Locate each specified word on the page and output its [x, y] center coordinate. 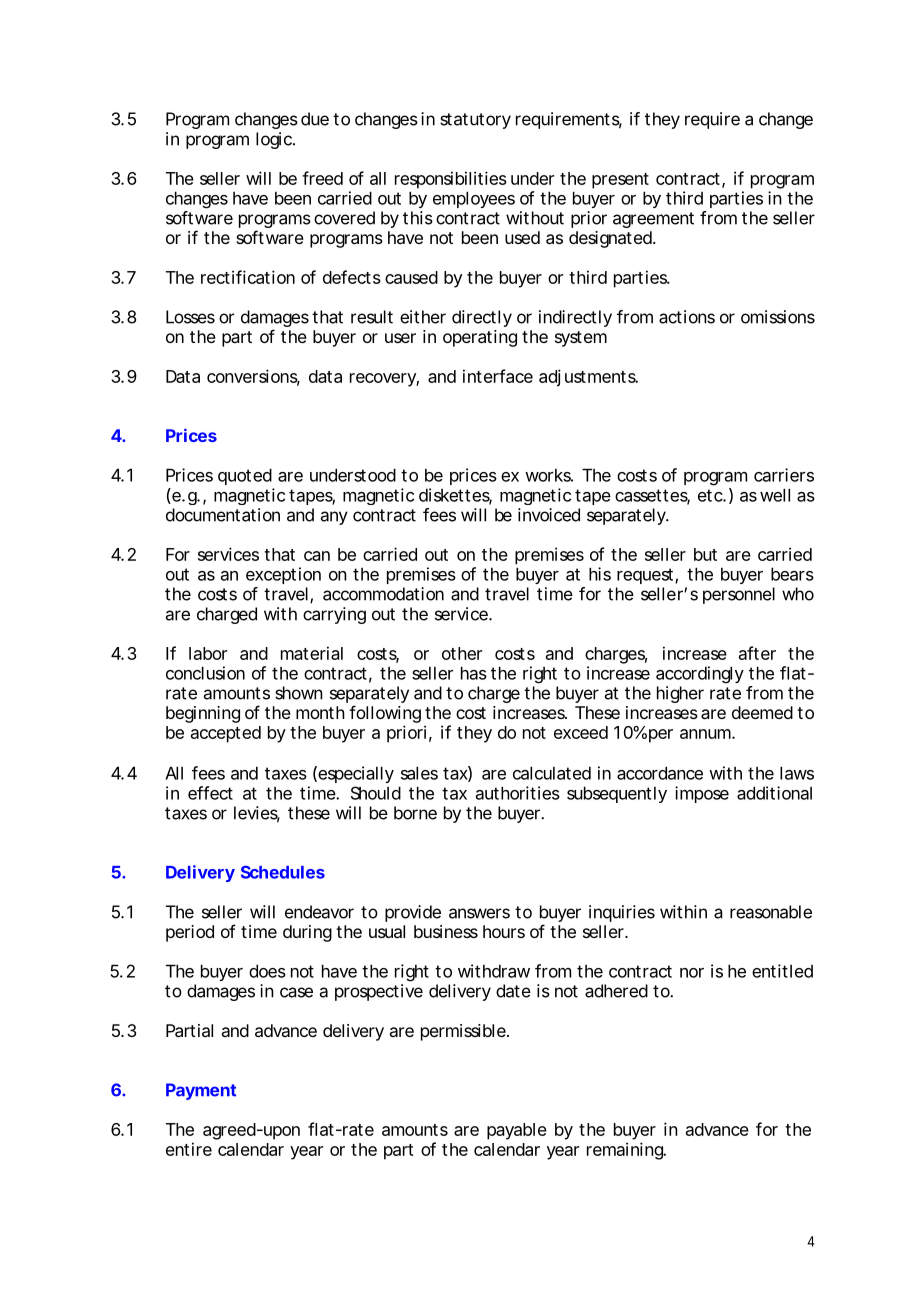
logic [274, 140]
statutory [475, 121]
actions [687, 317]
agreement [653, 220]
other [462, 653]
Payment [201, 1091]
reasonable [771, 912]
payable [517, 1131]
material [312, 653]
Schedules [283, 872]
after [757, 653]
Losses [190, 317]
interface [498, 376]
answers [479, 913]
